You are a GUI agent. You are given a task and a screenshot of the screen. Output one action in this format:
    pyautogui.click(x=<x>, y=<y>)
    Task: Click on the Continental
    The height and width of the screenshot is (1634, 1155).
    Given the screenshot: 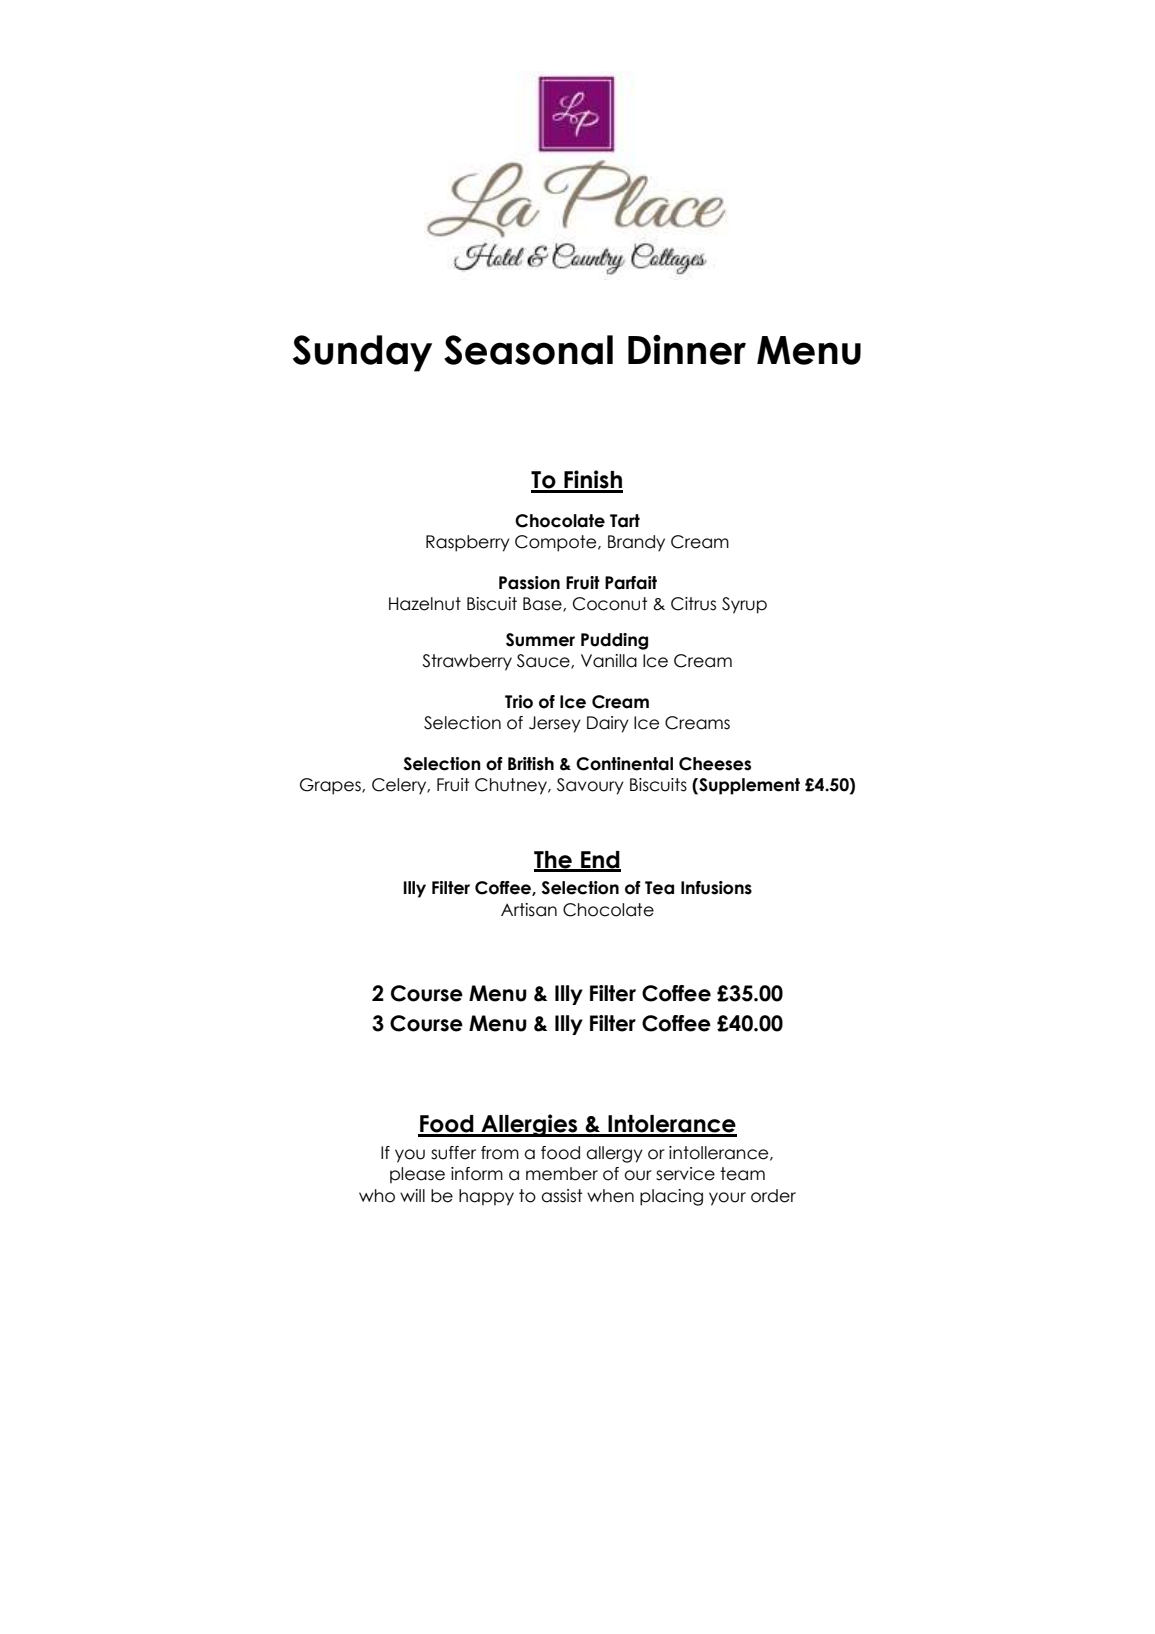 What is the action you would take?
    pyautogui.click(x=624, y=764)
